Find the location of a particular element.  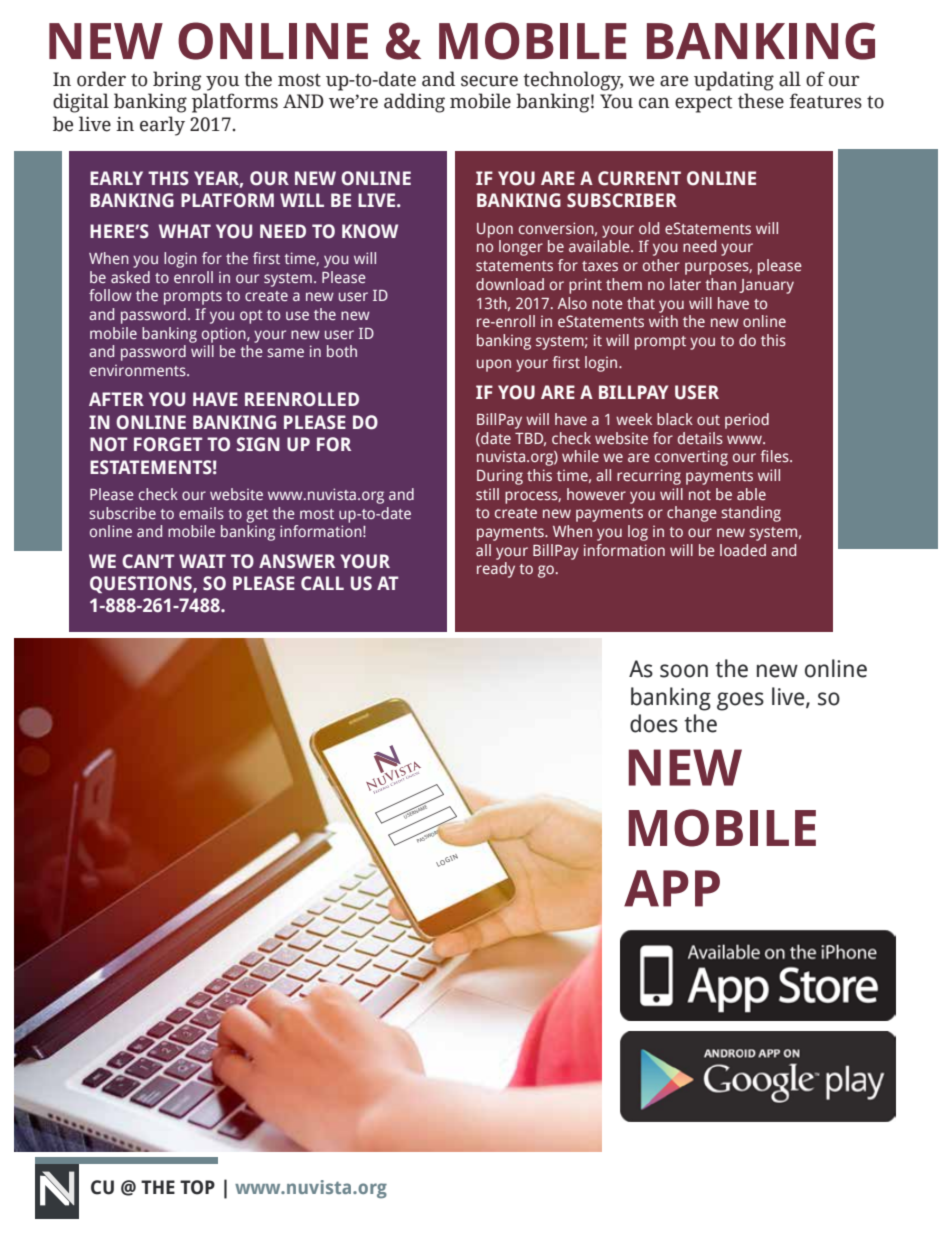

adding is located at coordinates (414, 103).
